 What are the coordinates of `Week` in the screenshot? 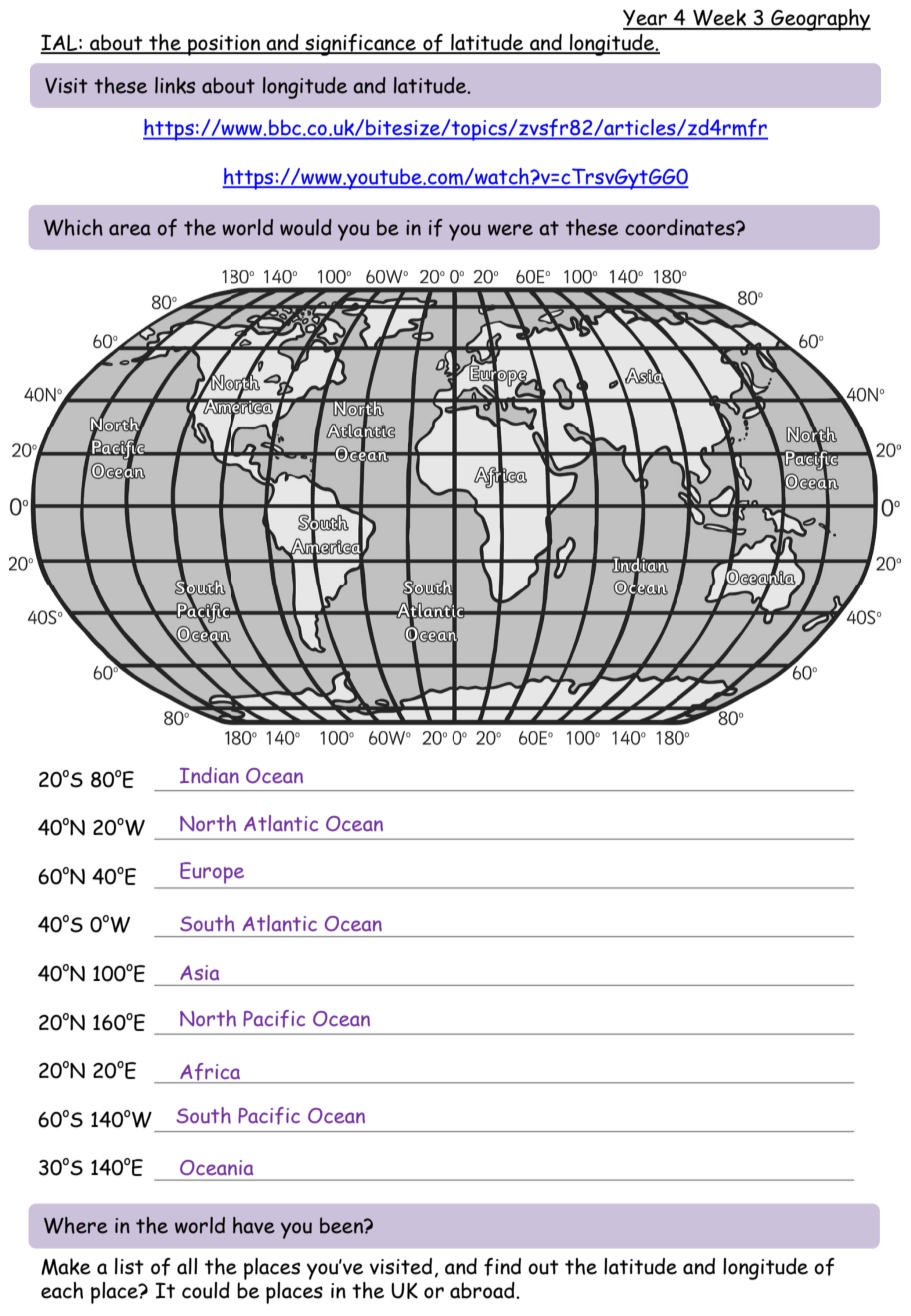 It's located at (719, 19).
